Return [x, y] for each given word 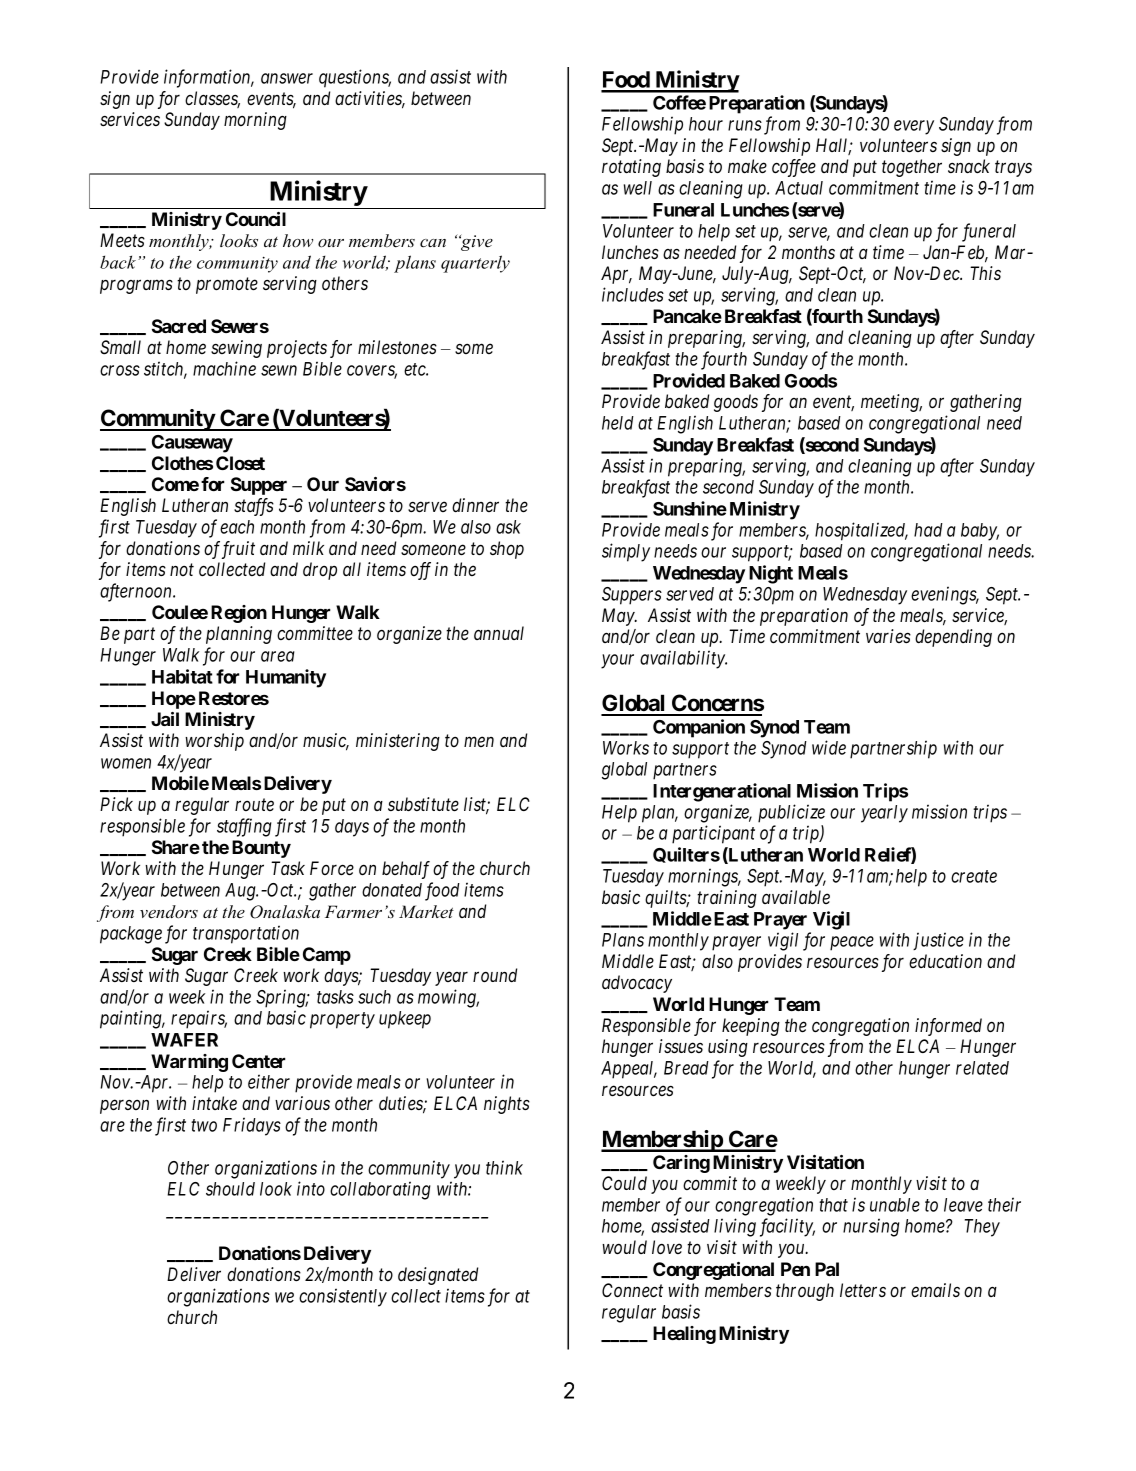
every [914, 127]
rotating [631, 168]
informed [948, 1027]
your [617, 661]
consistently [343, 1297]
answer [287, 78]
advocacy [637, 984]
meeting [891, 403]
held [618, 423]
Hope [174, 700]
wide [829, 747]
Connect [632, 1290]
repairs [199, 1019]
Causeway [192, 444]
